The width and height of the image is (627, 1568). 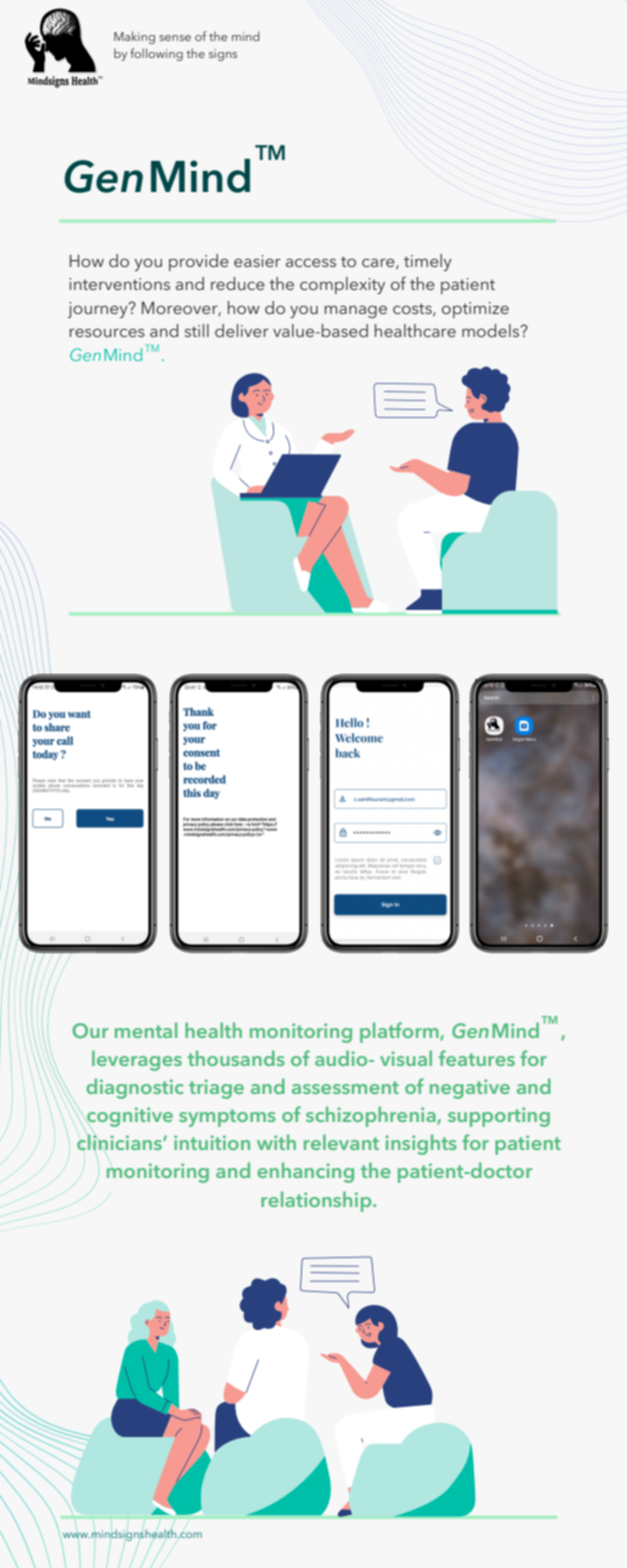 What do you see at coordinates (156, 54) in the image?
I see `following` at bounding box center [156, 54].
